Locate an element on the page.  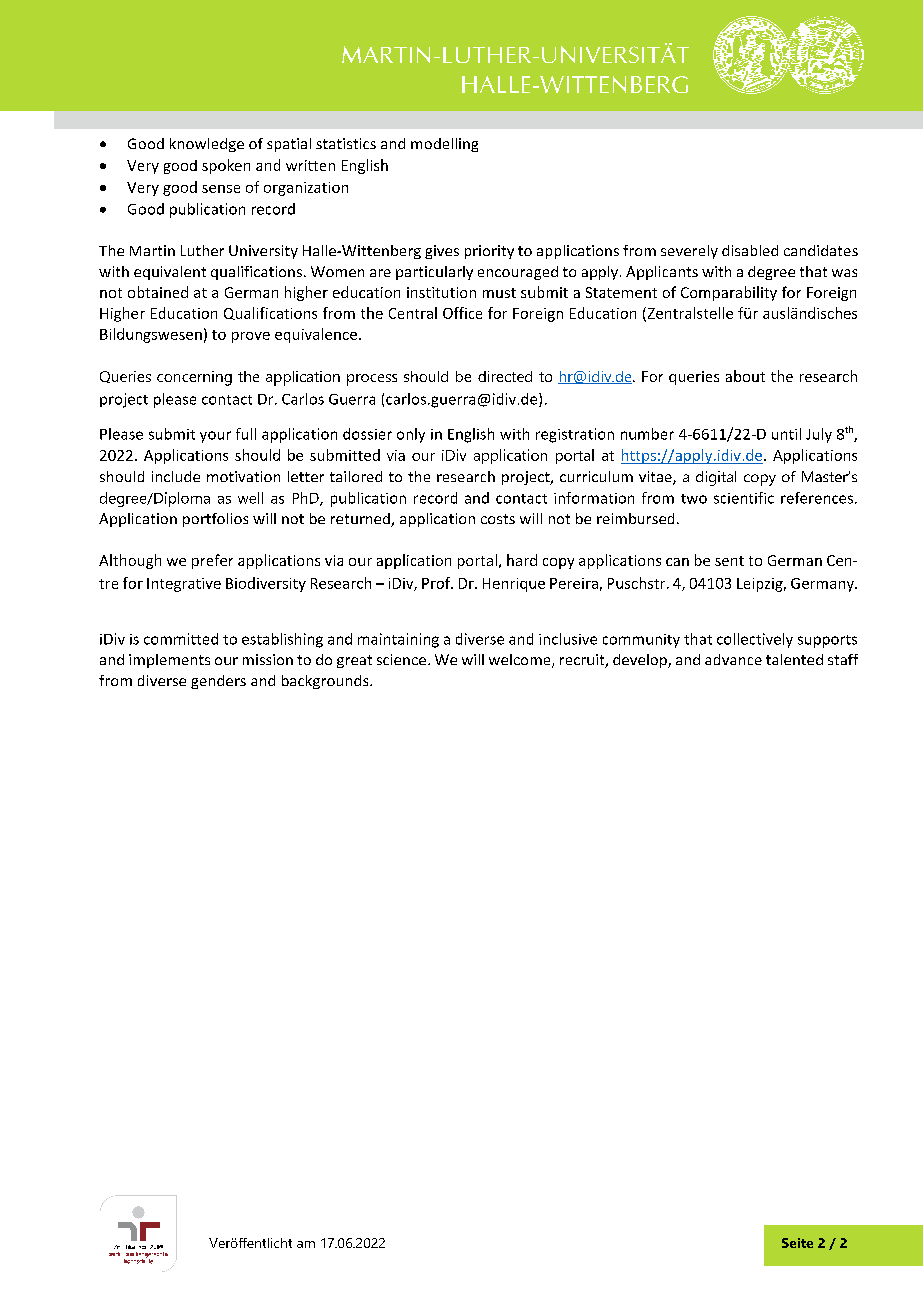
modelling is located at coordinates (444, 145).
